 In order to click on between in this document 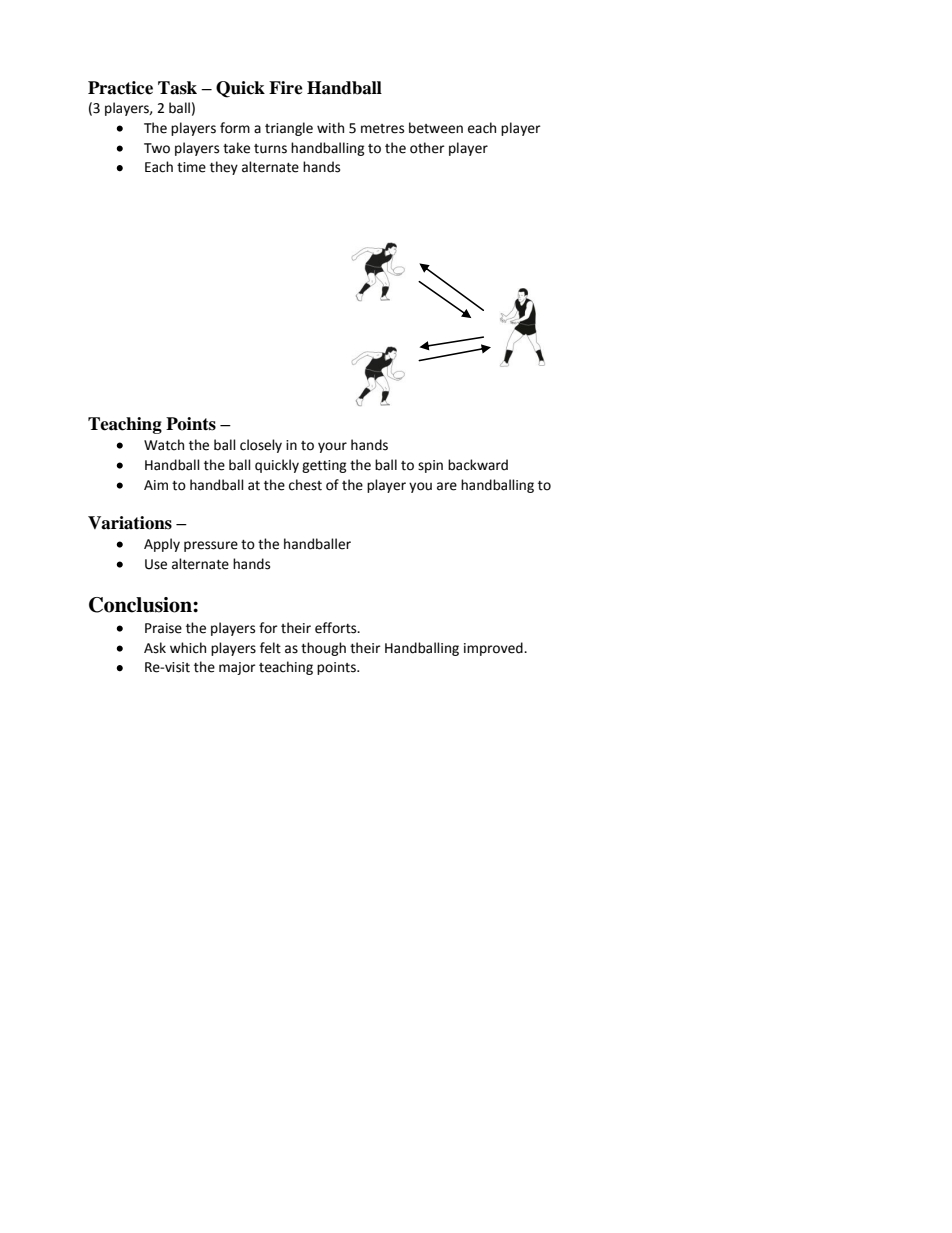, I will do `click(436, 128)`.
